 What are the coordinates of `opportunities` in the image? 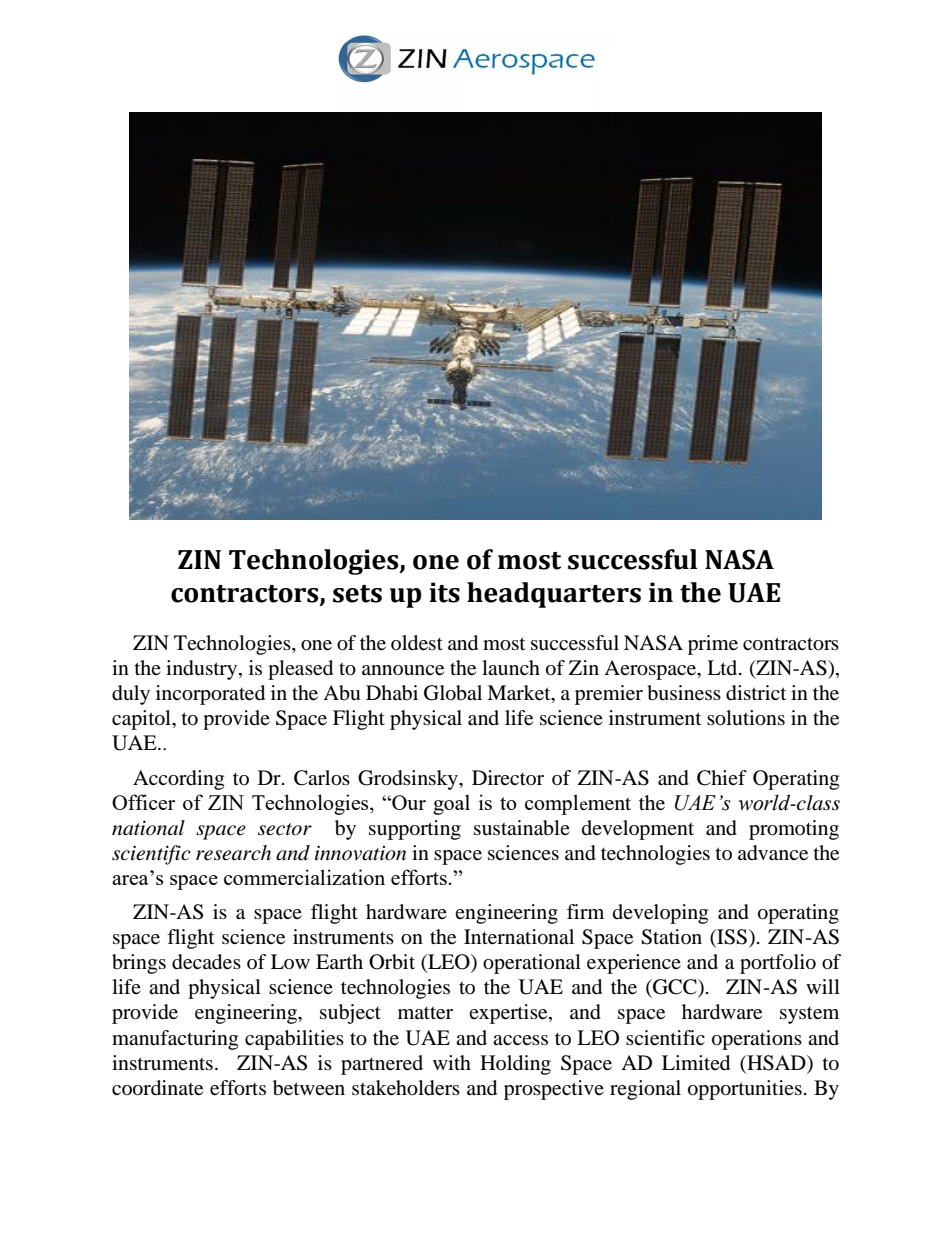 It's located at (745, 1090).
